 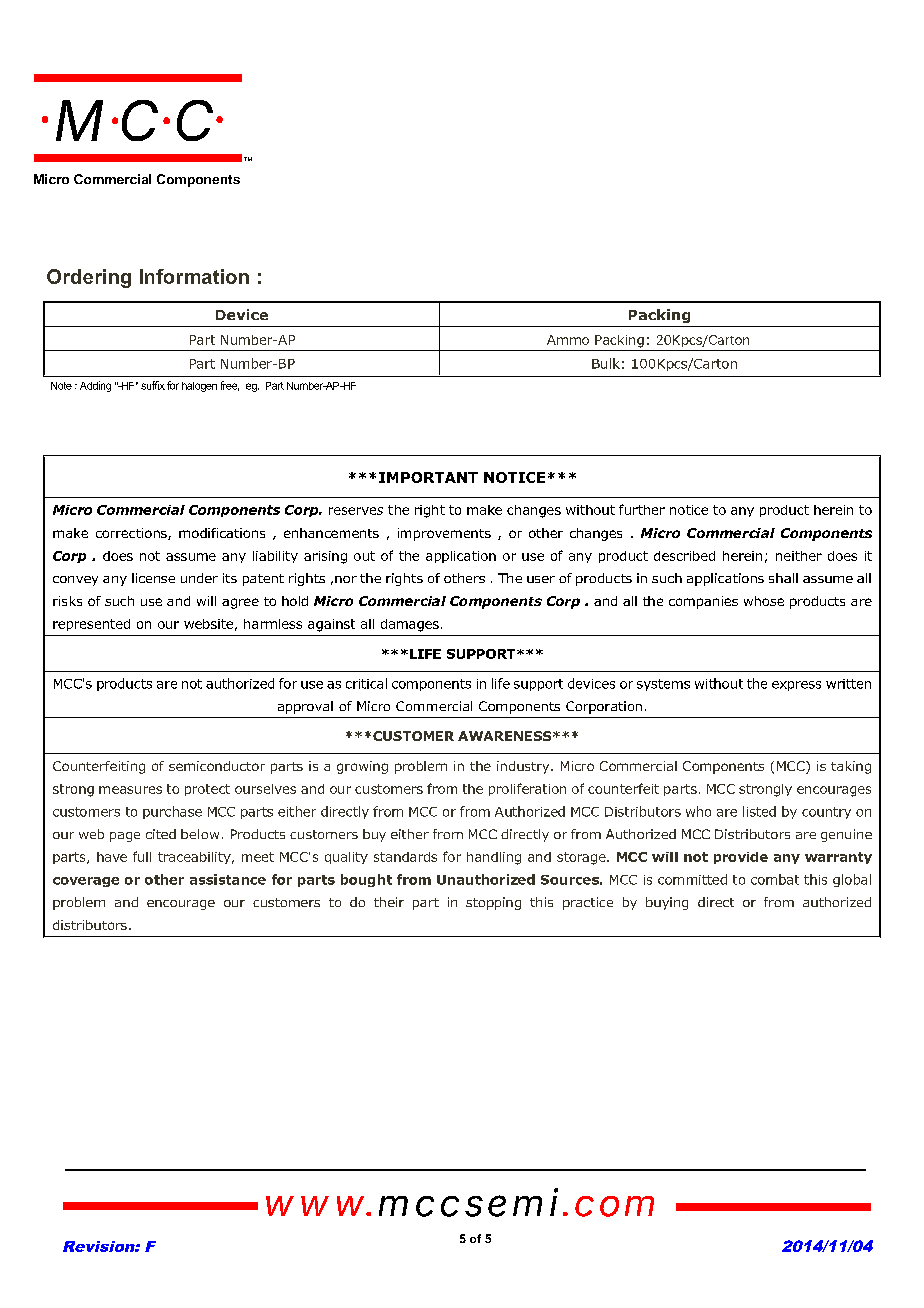 What do you see at coordinates (775, 879) in the screenshot?
I see `combat` at bounding box center [775, 879].
